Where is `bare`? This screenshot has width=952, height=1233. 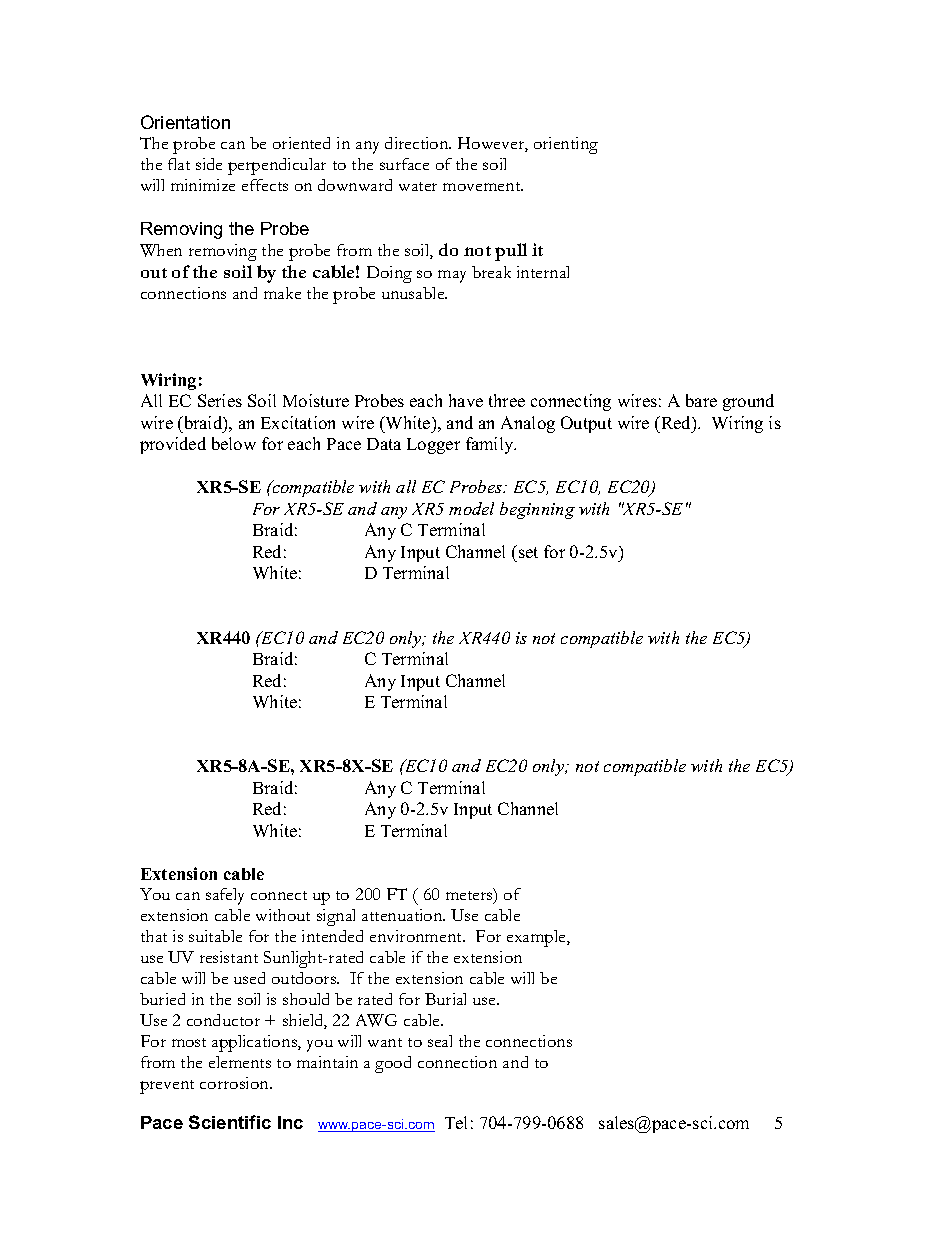 bare is located at coordinates (701, 400).
